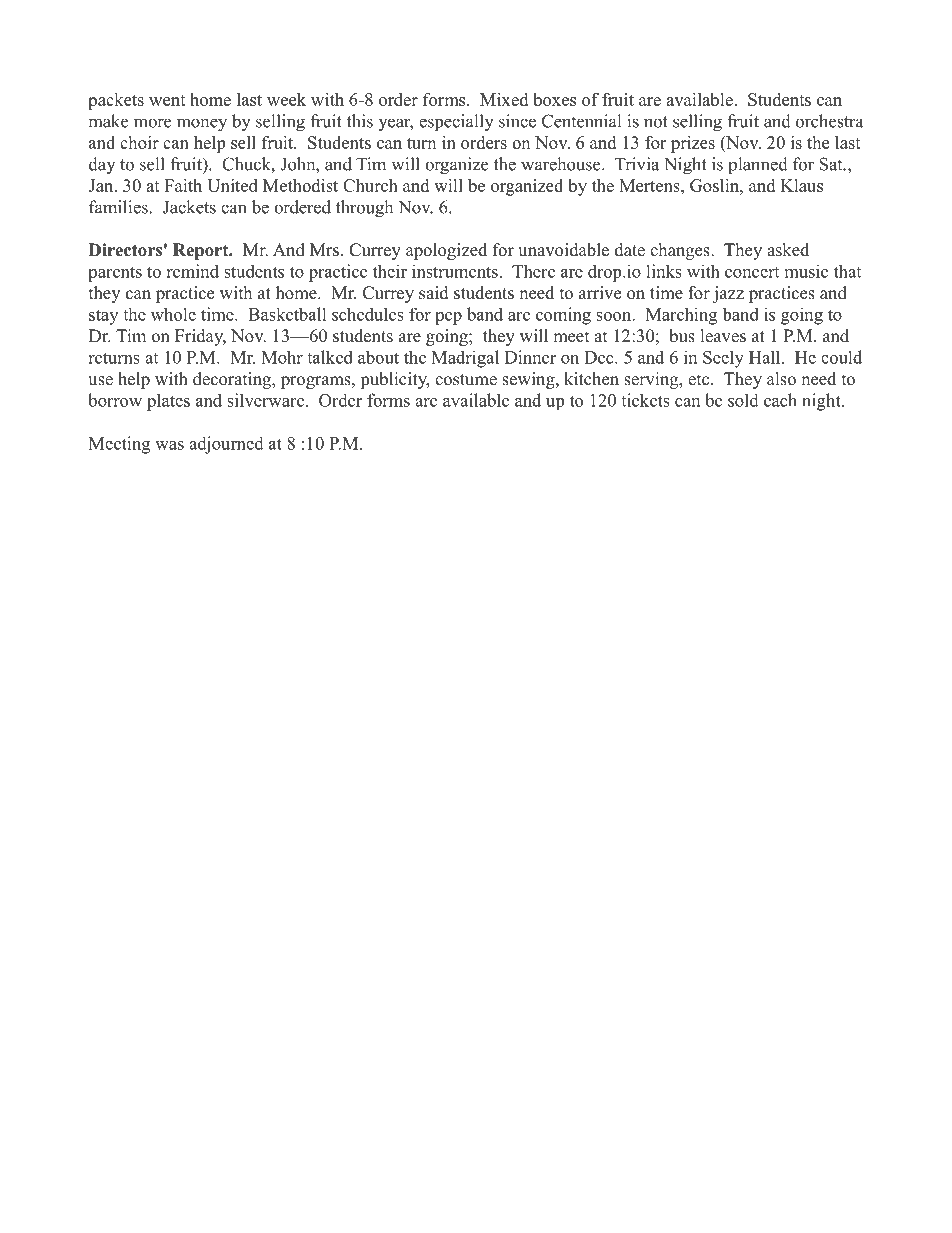 This image has width=952, height=1233. I want to click on leaves, so click(723, 336).
